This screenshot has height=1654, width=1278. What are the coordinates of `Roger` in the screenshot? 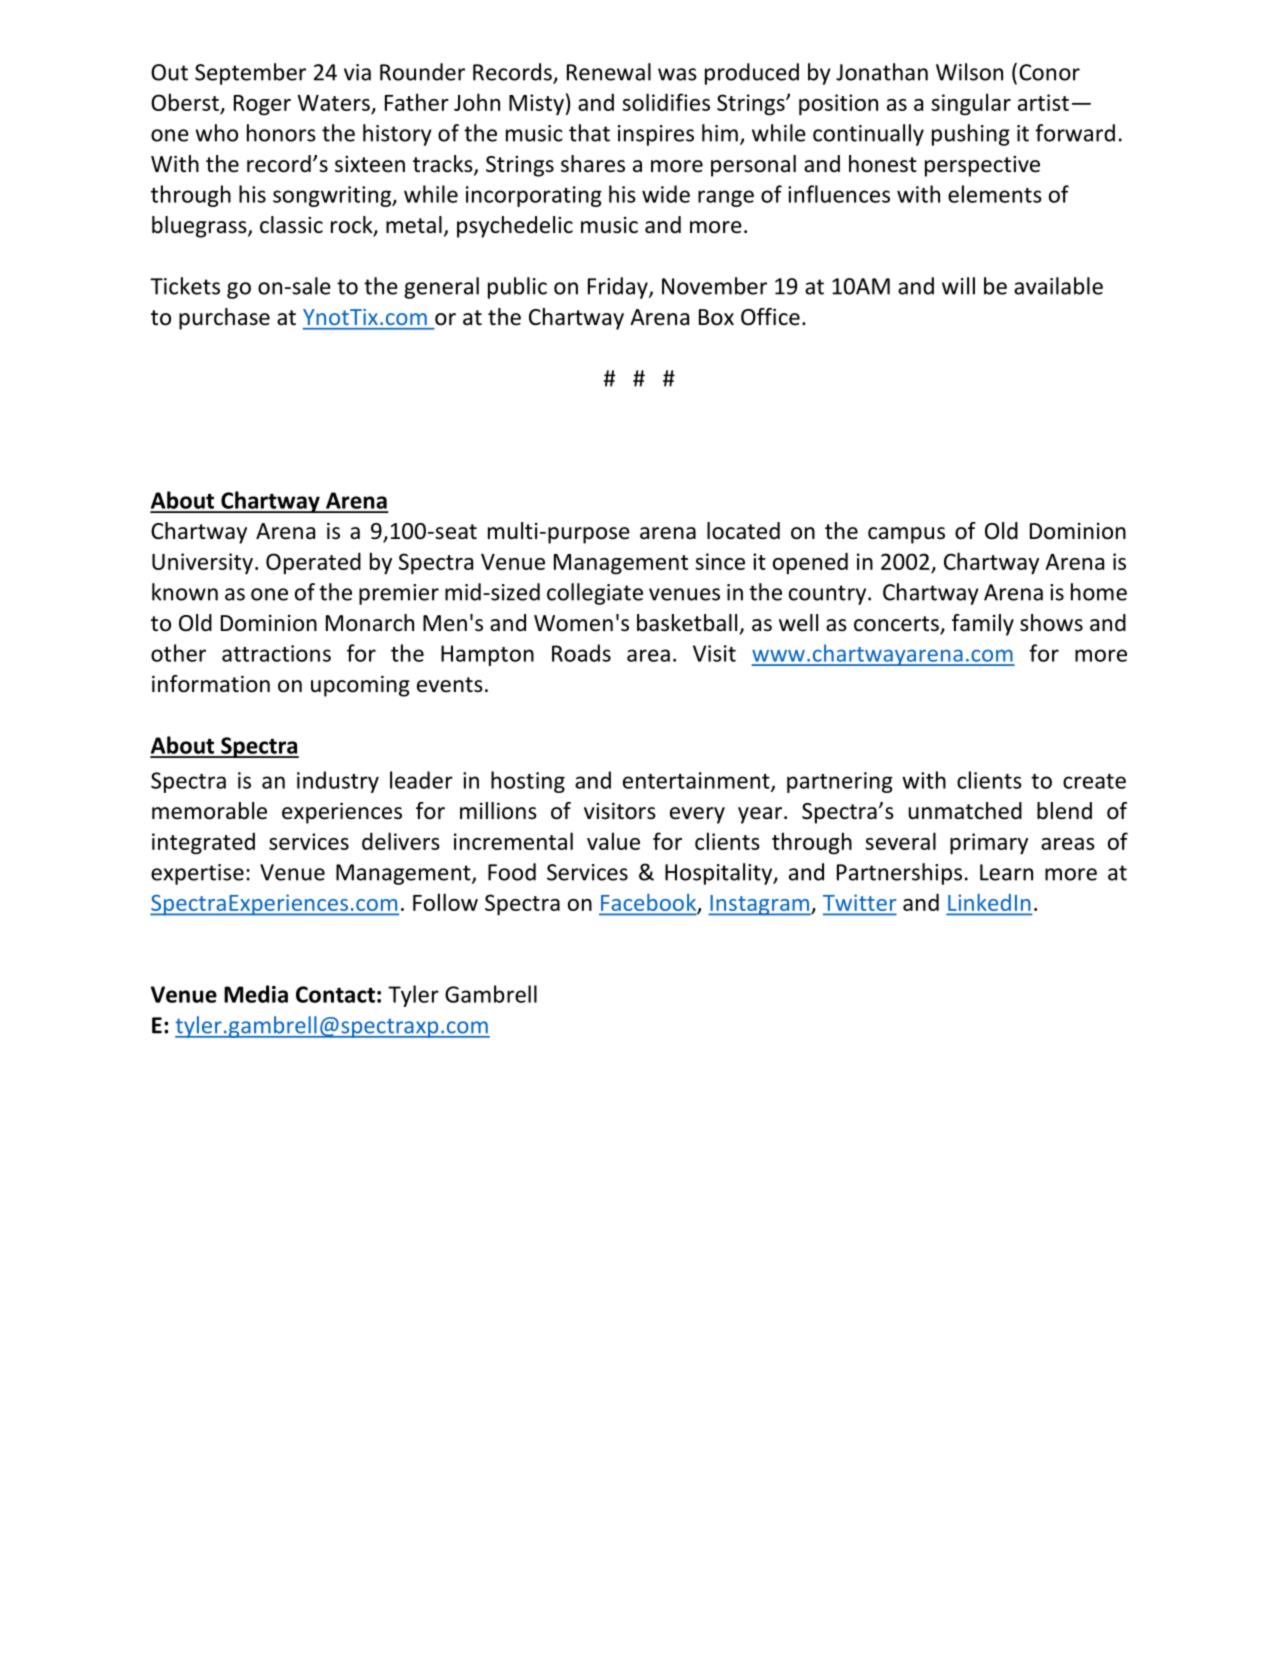 It's located at (262, 105).
